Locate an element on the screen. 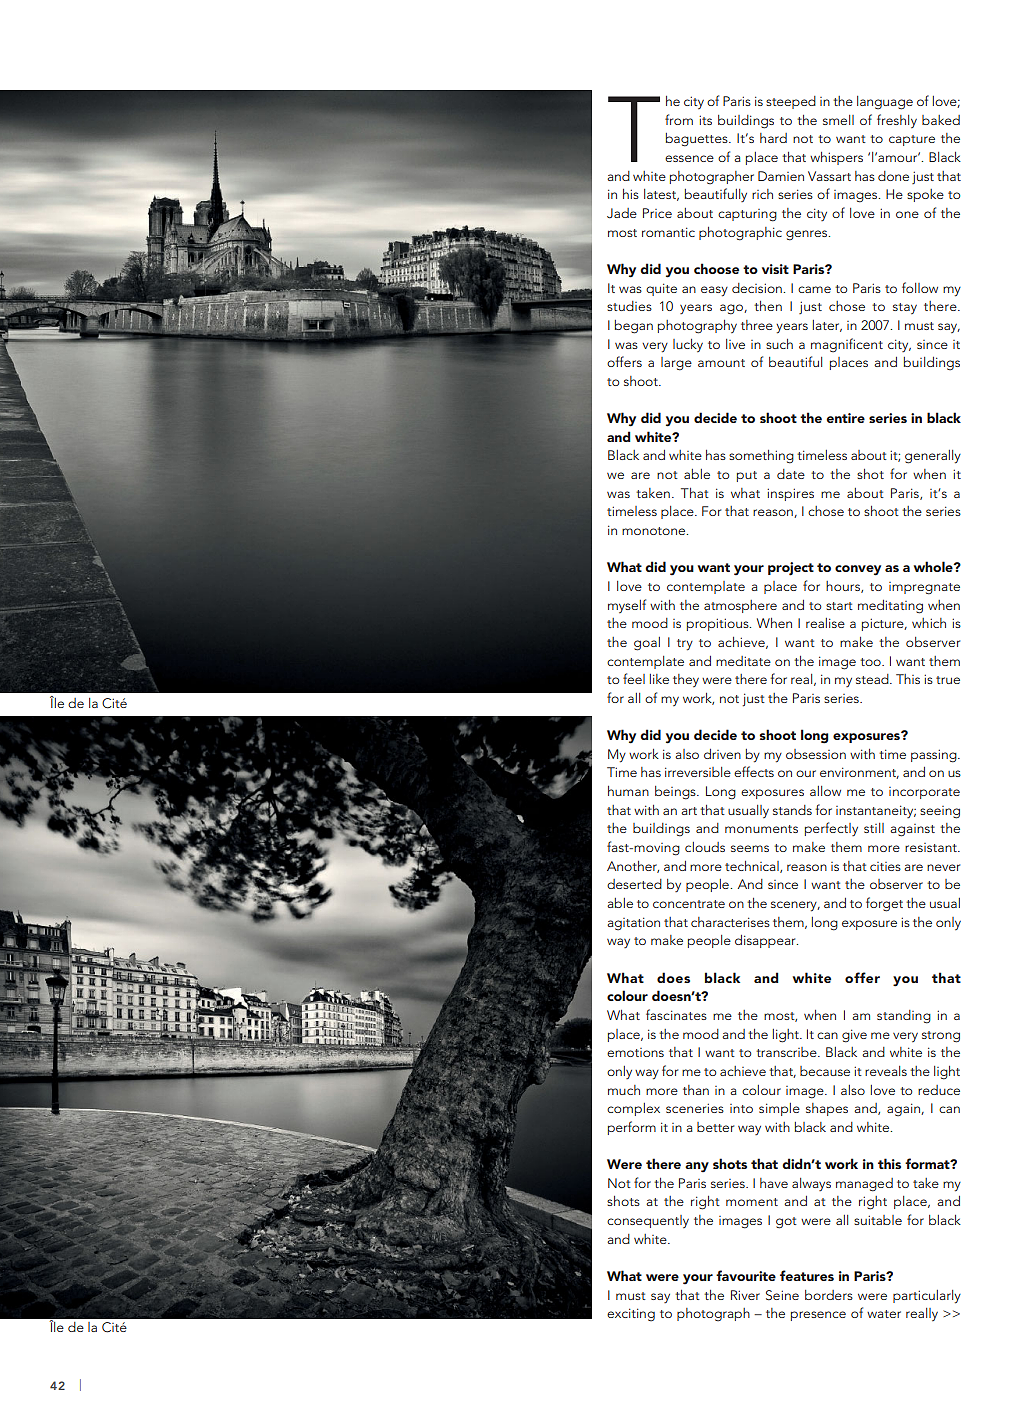 Image resolution: width=1011 pixels, height=1410 pixels. particularly is located at coordinates (927, 1297).
